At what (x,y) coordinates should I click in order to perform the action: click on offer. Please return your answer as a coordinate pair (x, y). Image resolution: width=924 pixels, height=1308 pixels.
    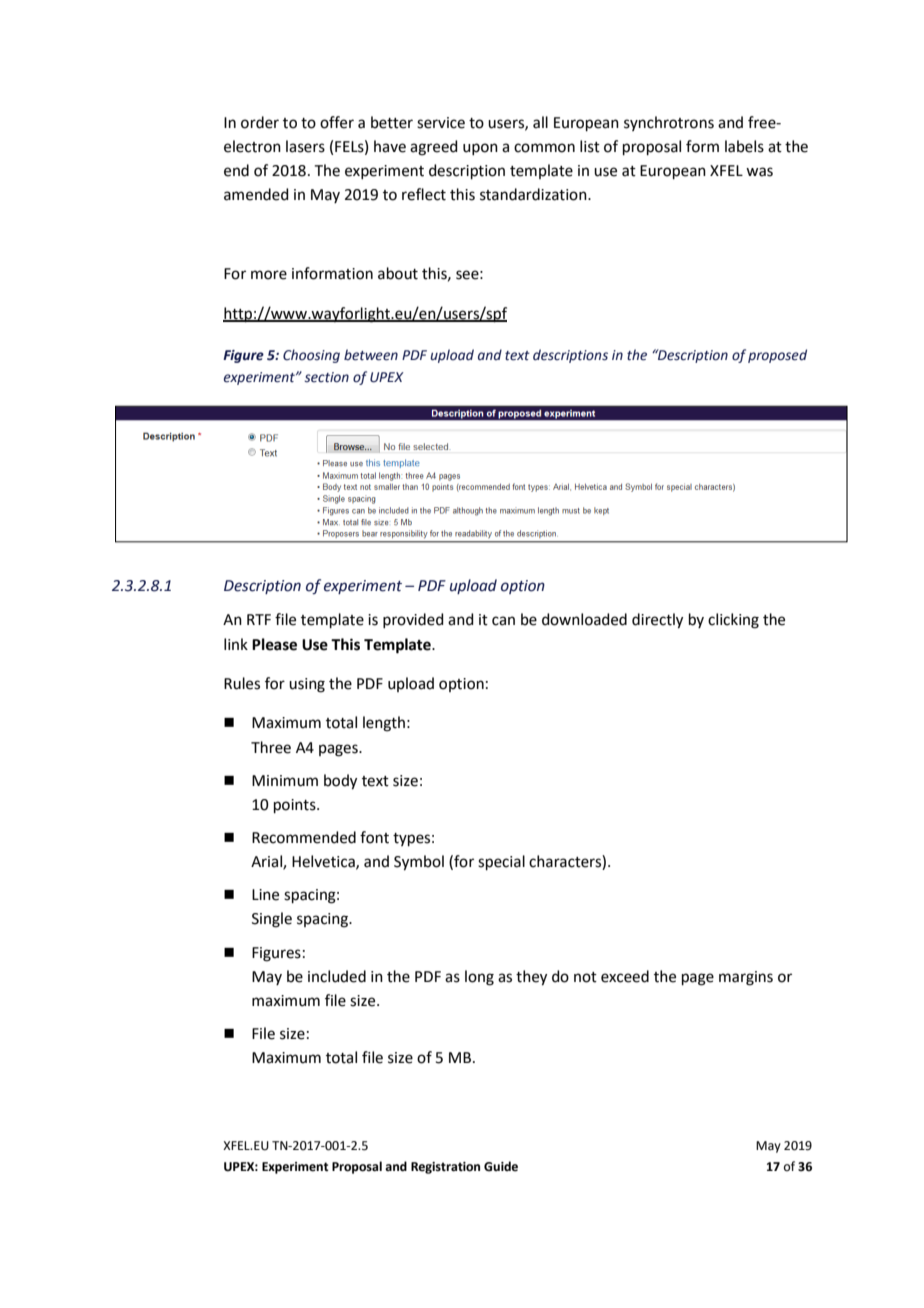
    Looking at the image, I should click on (337, 122).
